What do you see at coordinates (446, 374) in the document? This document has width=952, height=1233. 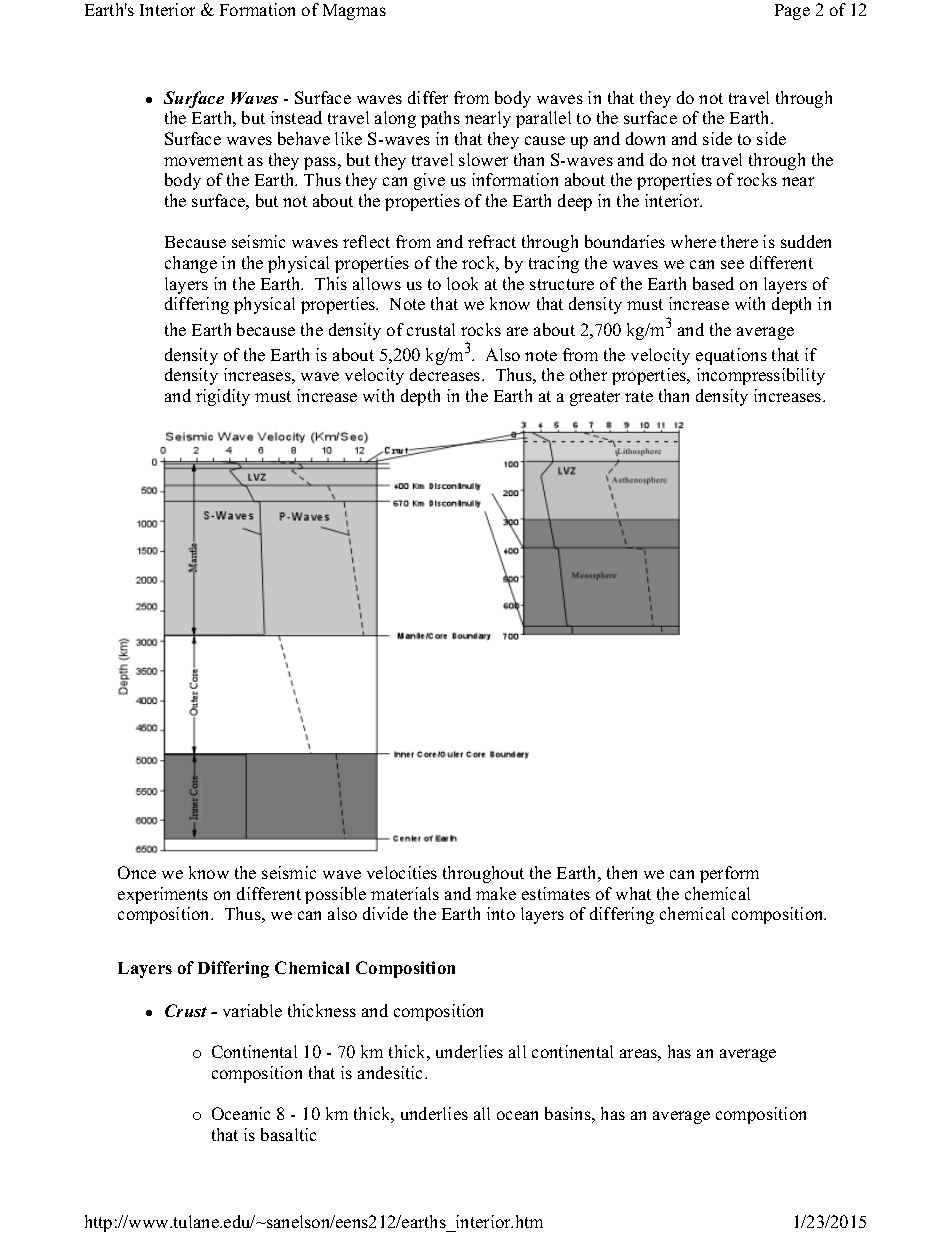 I see `decreases` at bounding box center [446, 374].
